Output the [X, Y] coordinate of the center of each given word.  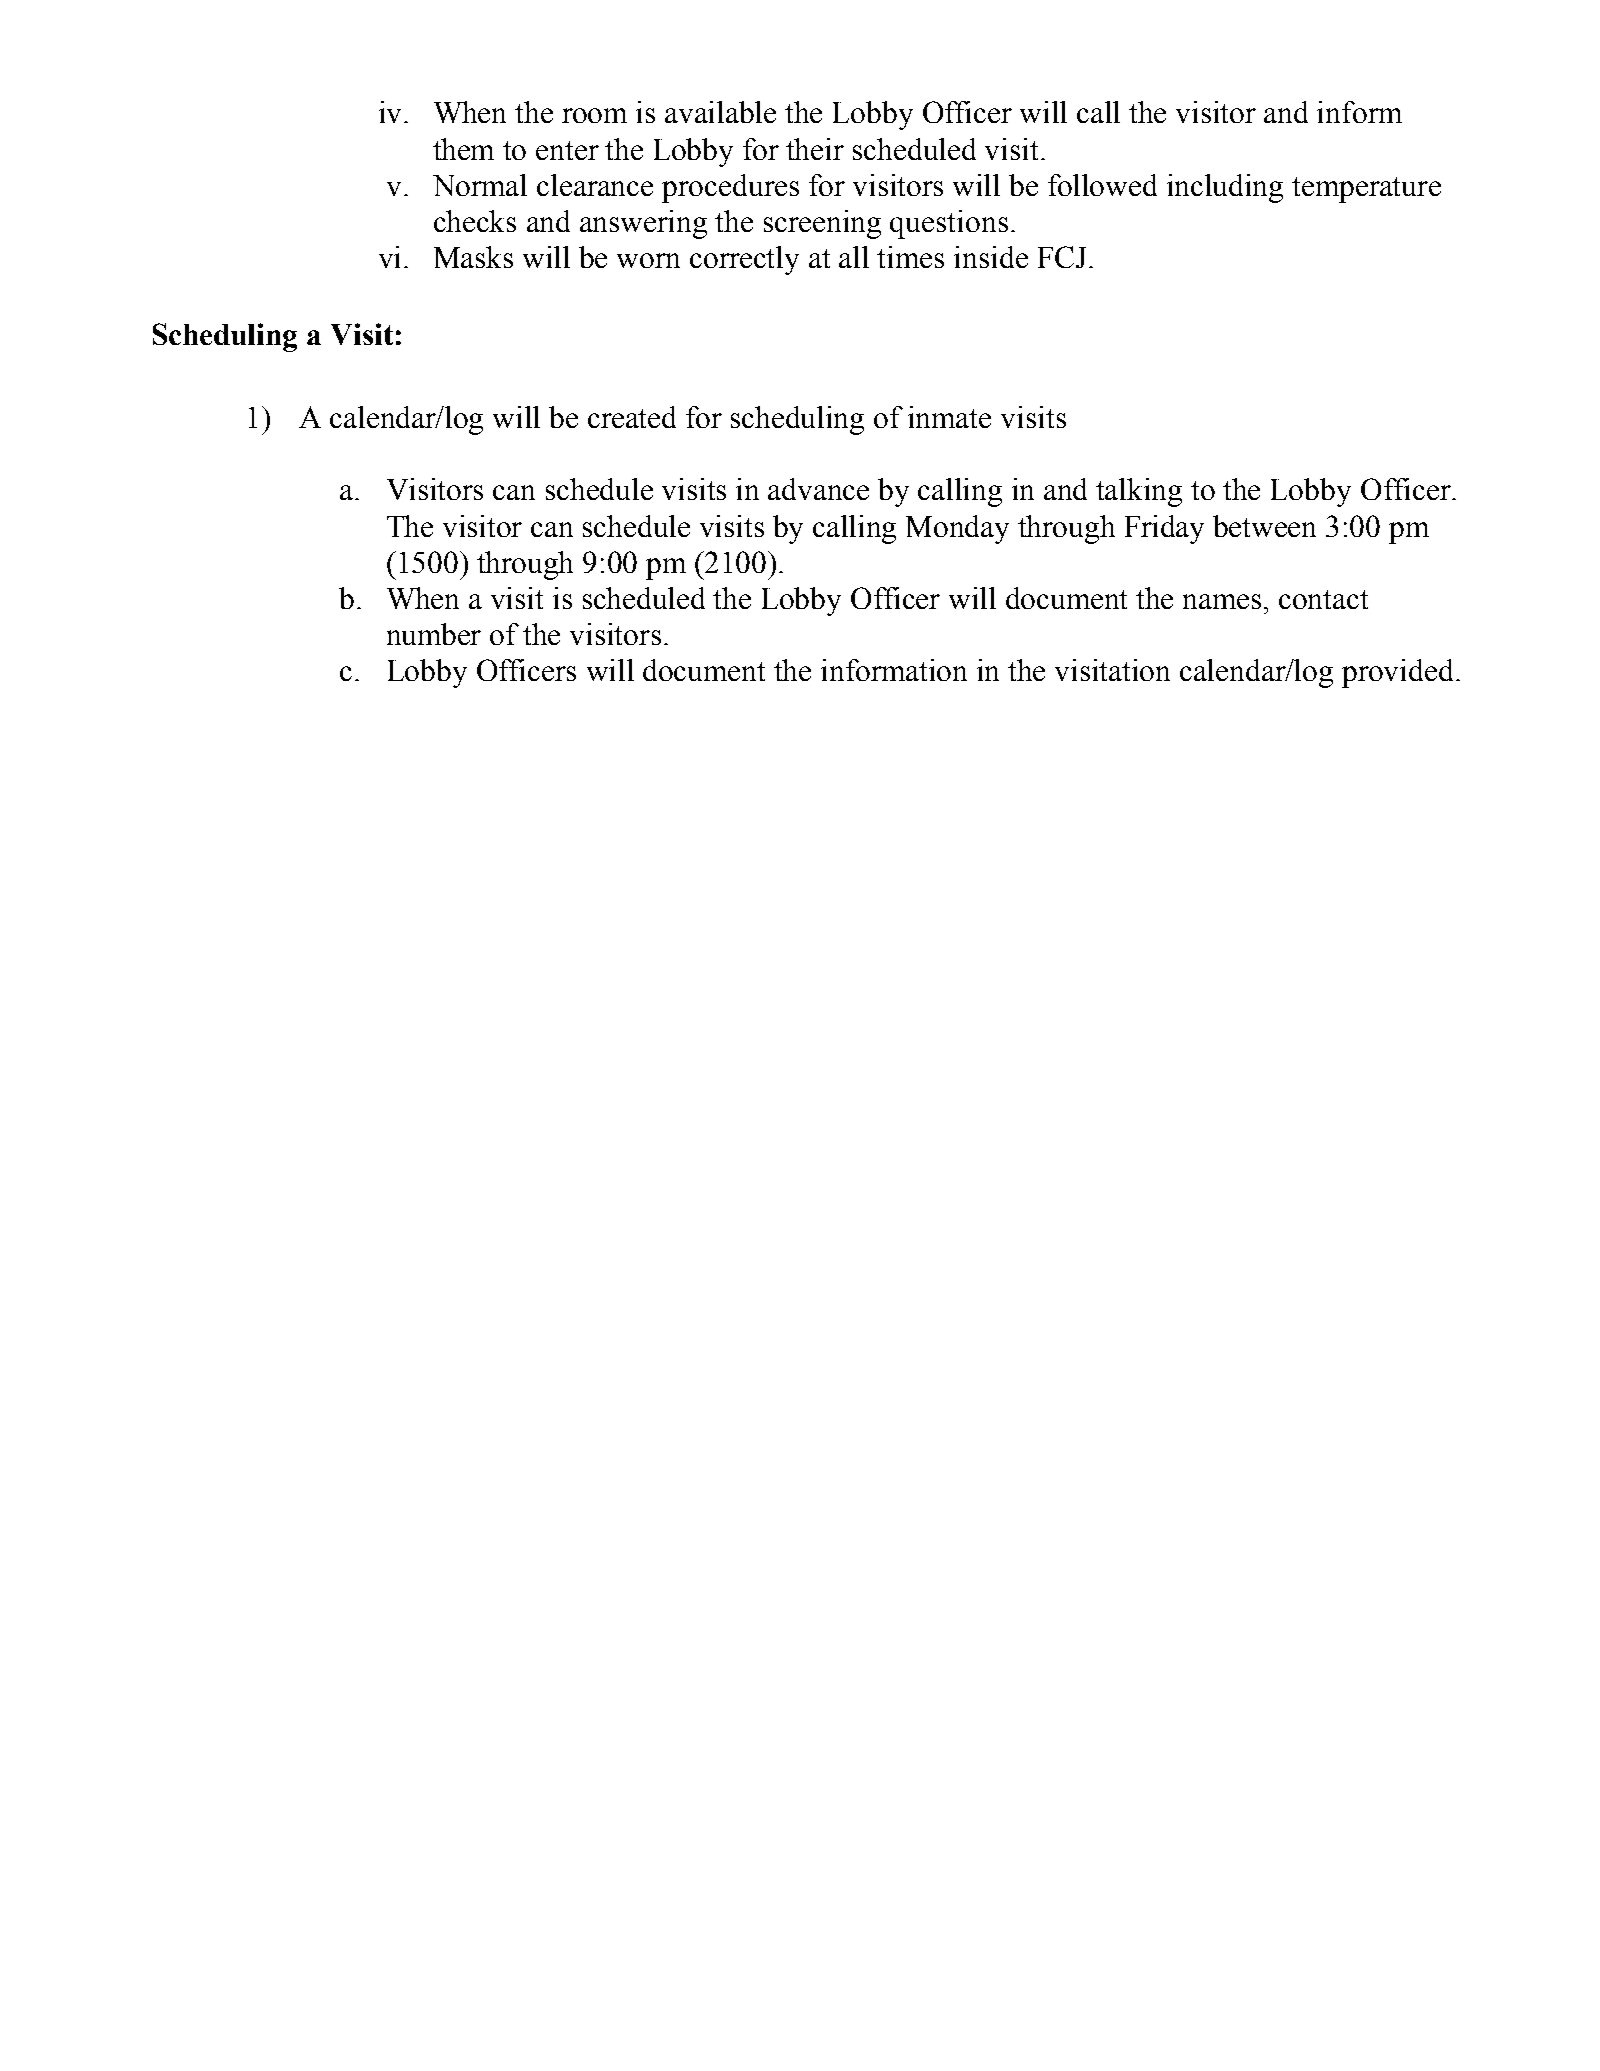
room [594, 115]
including [1225, 188]
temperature [1366, 190]
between [1264, 526]
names [1222, 601]
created [632, 417]
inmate [949, 417]
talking [1139, 492]
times [910, 257]
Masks [473, 257]
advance [818, 489]
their [815, 149]
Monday [957, 529]
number [434, 634]
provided [1397, 673]
